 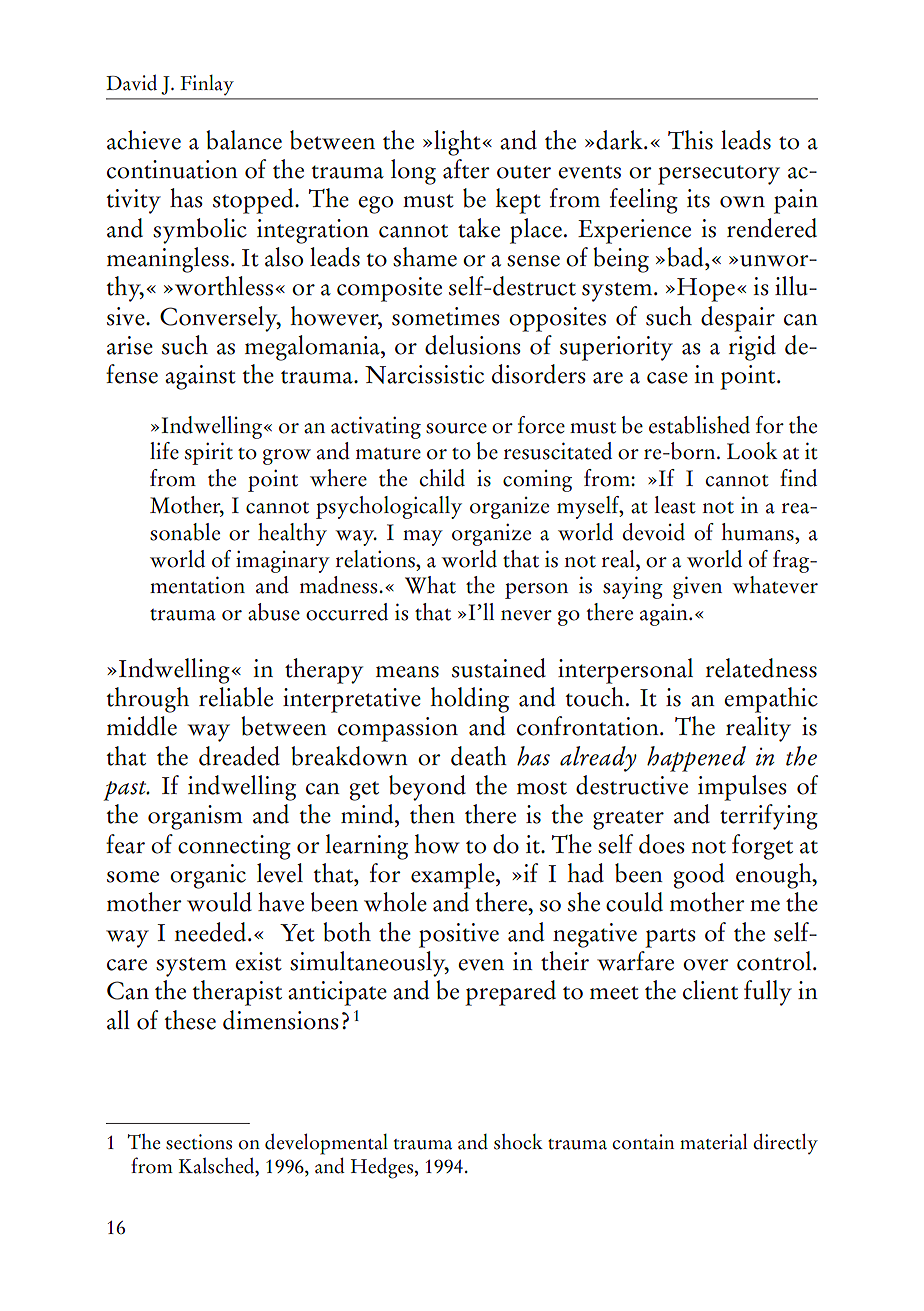 I want to click on source, so click(x=456, y=428).
